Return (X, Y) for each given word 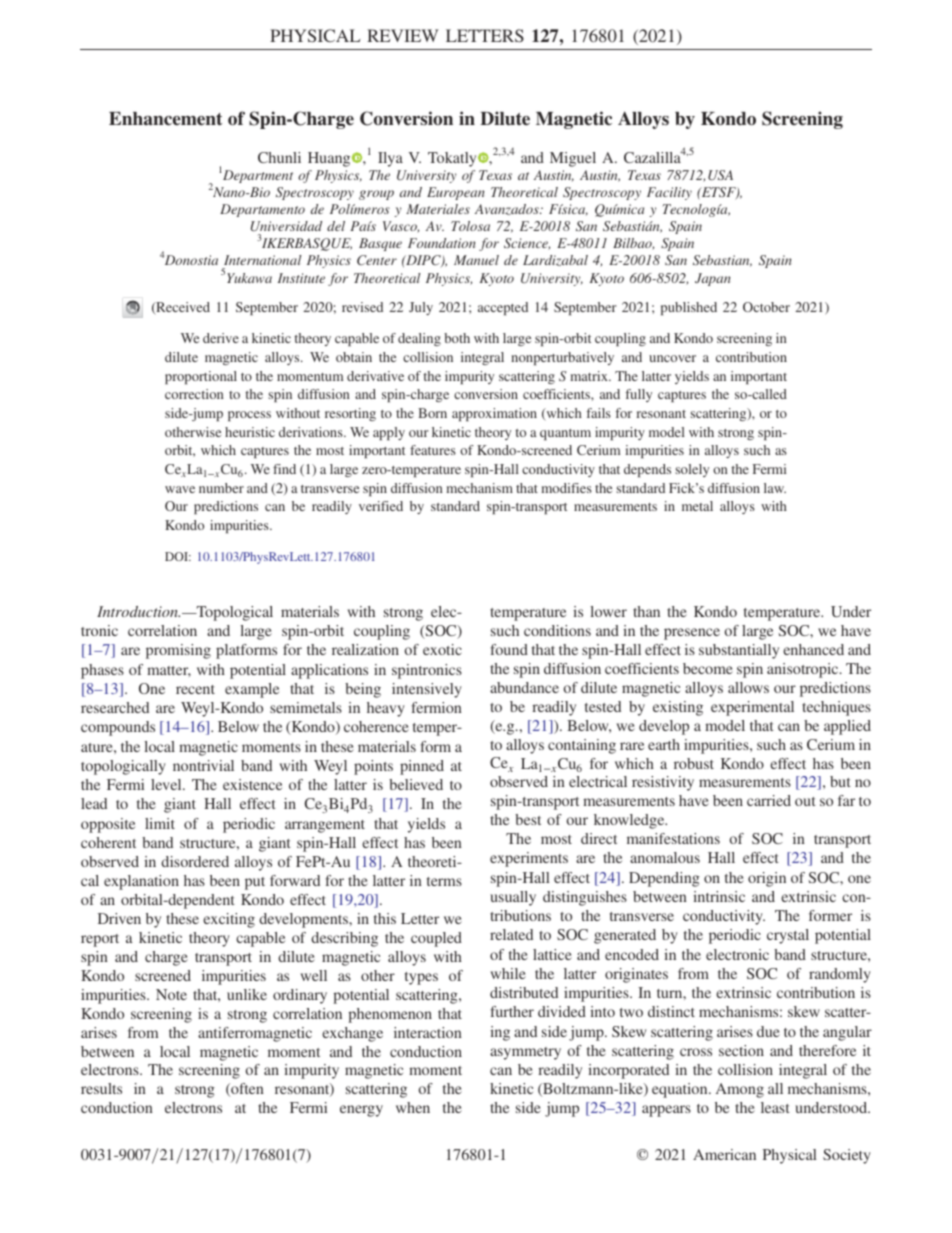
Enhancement (165, 119)
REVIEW (403, 35)
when (413, 1107)
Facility (669, 193)
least (775, 1107)
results (101, 1088)
